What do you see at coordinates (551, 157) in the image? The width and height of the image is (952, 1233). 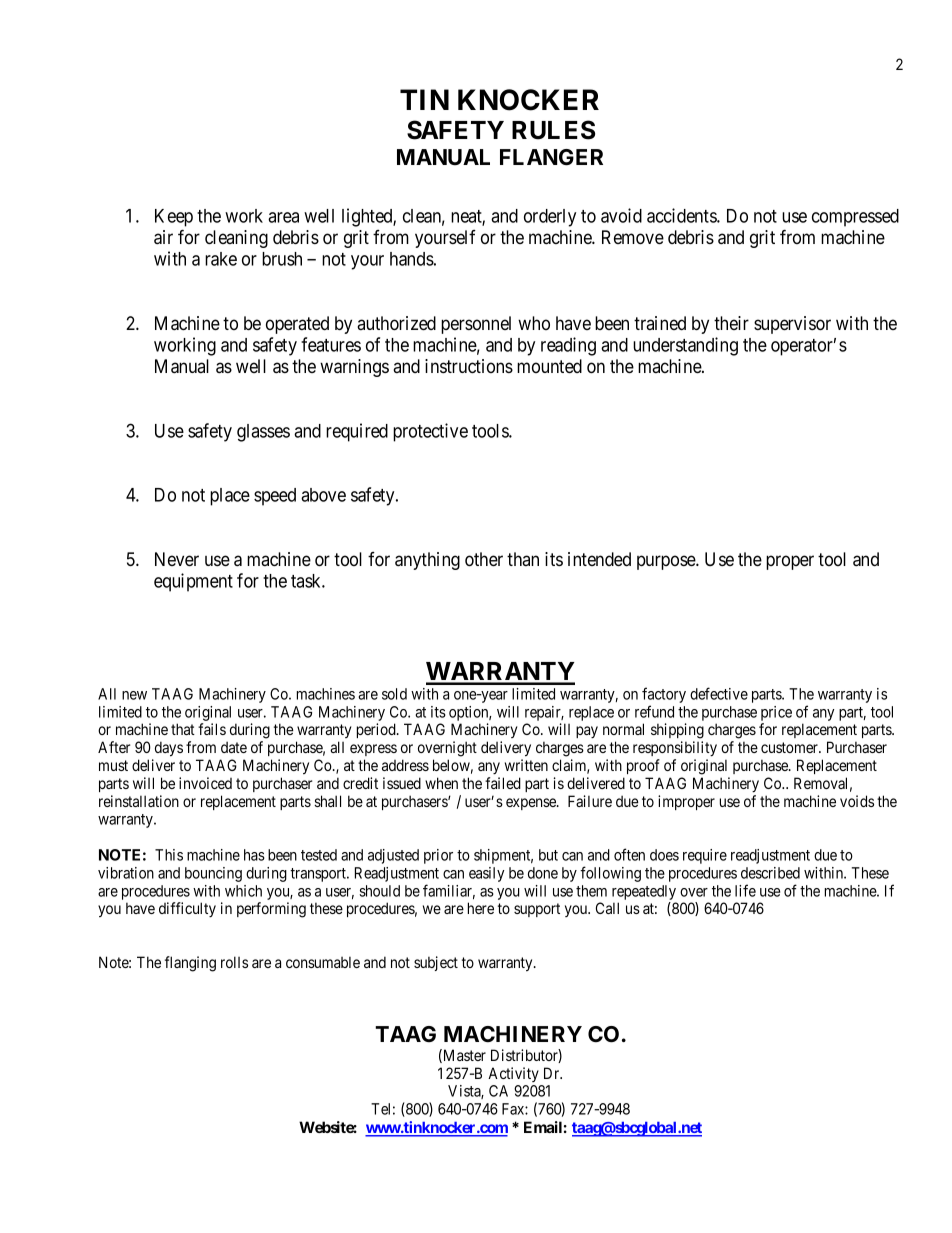 I see `FLANGER` at bounding box center [551, 157].
